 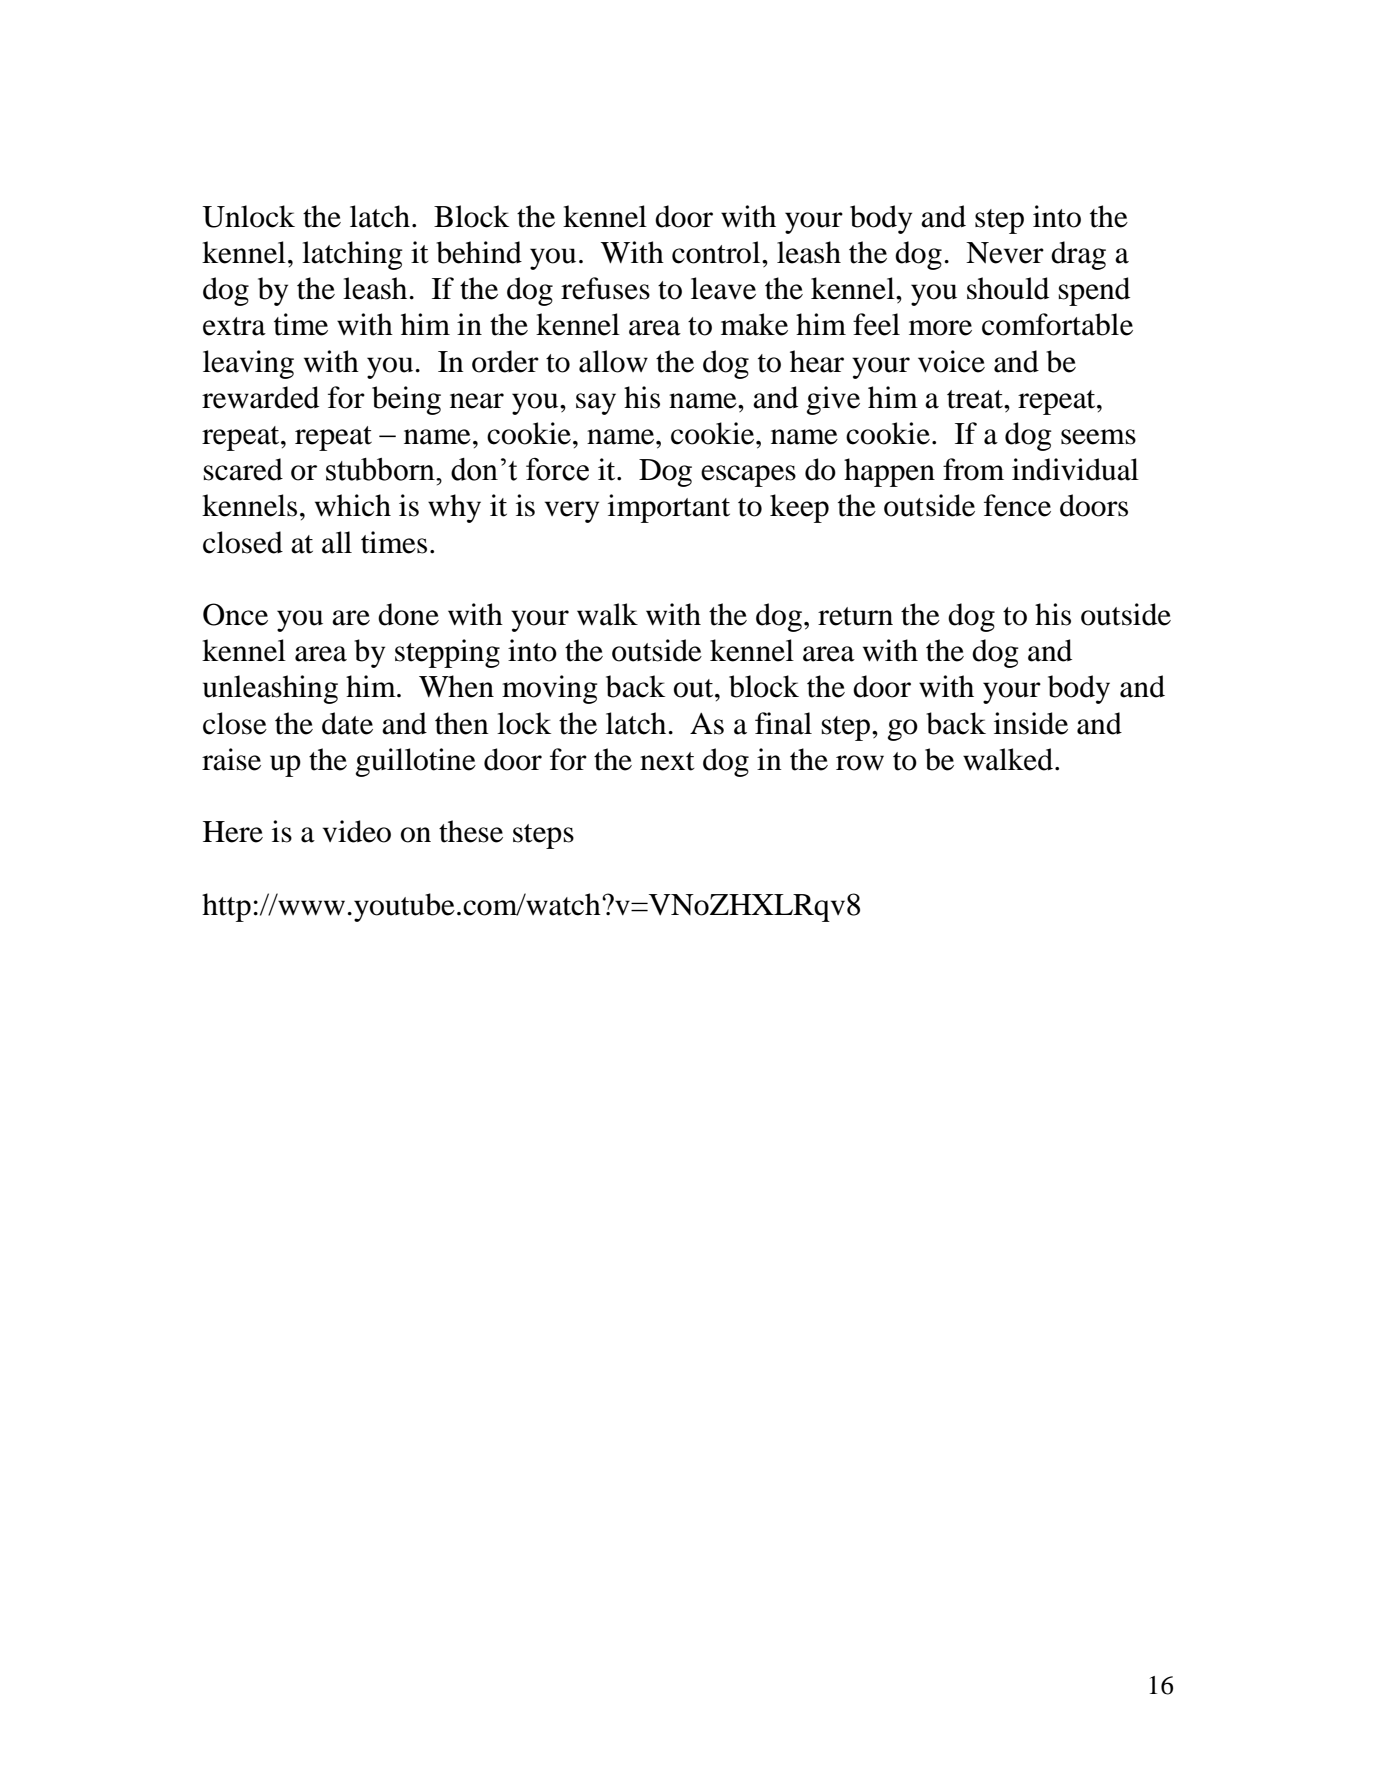 I want to click on video, so click(x=357, y=831).
